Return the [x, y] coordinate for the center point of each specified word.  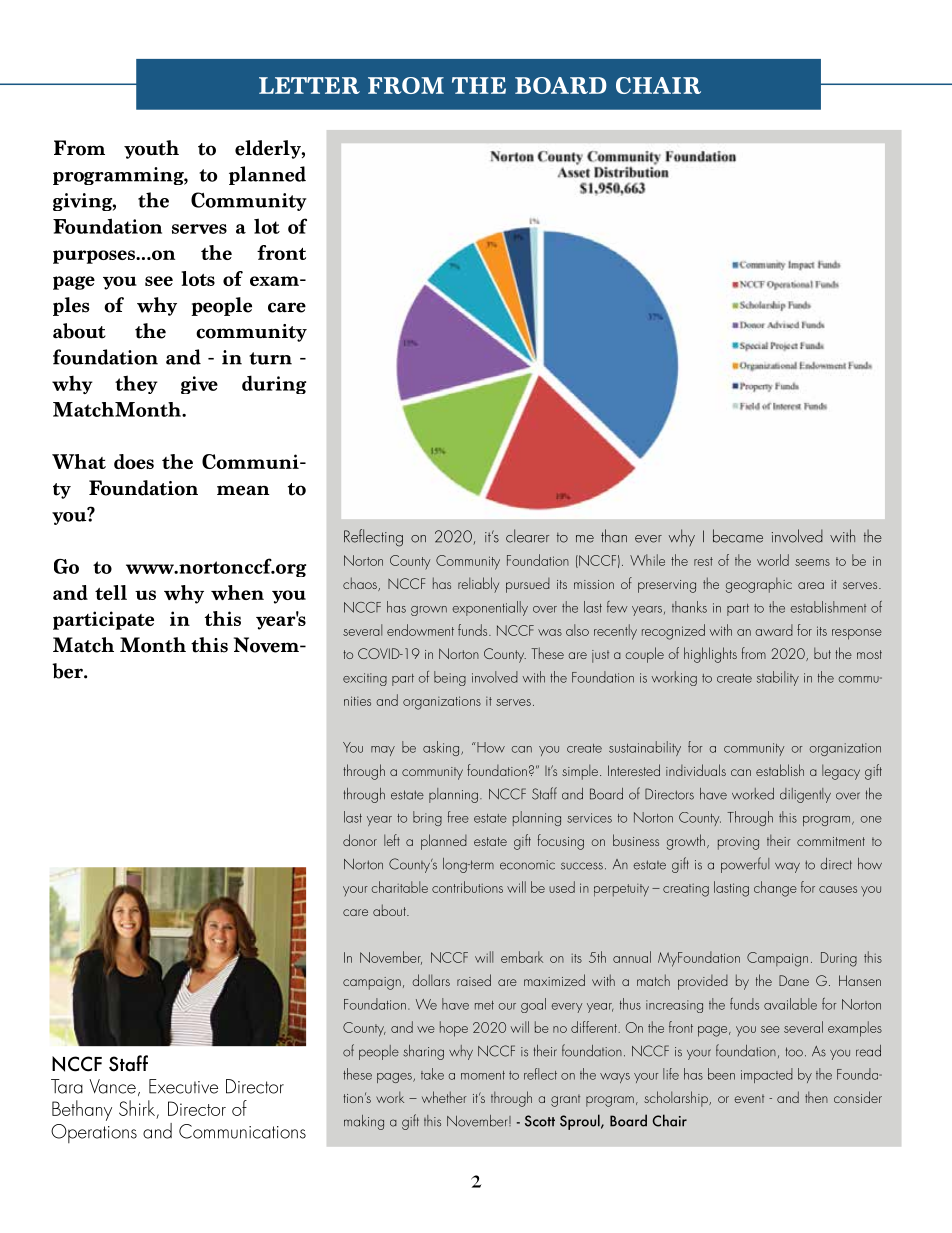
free [458, 817]
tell [111, 592]
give [199, 385]
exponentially [490, 608]
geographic [759, 585]
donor [360, 840]
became [738, 536]
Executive [183, 1086]
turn [270, 358]
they [136, 384]
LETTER [309, 85]
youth [151, 149]
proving [738, 843]
